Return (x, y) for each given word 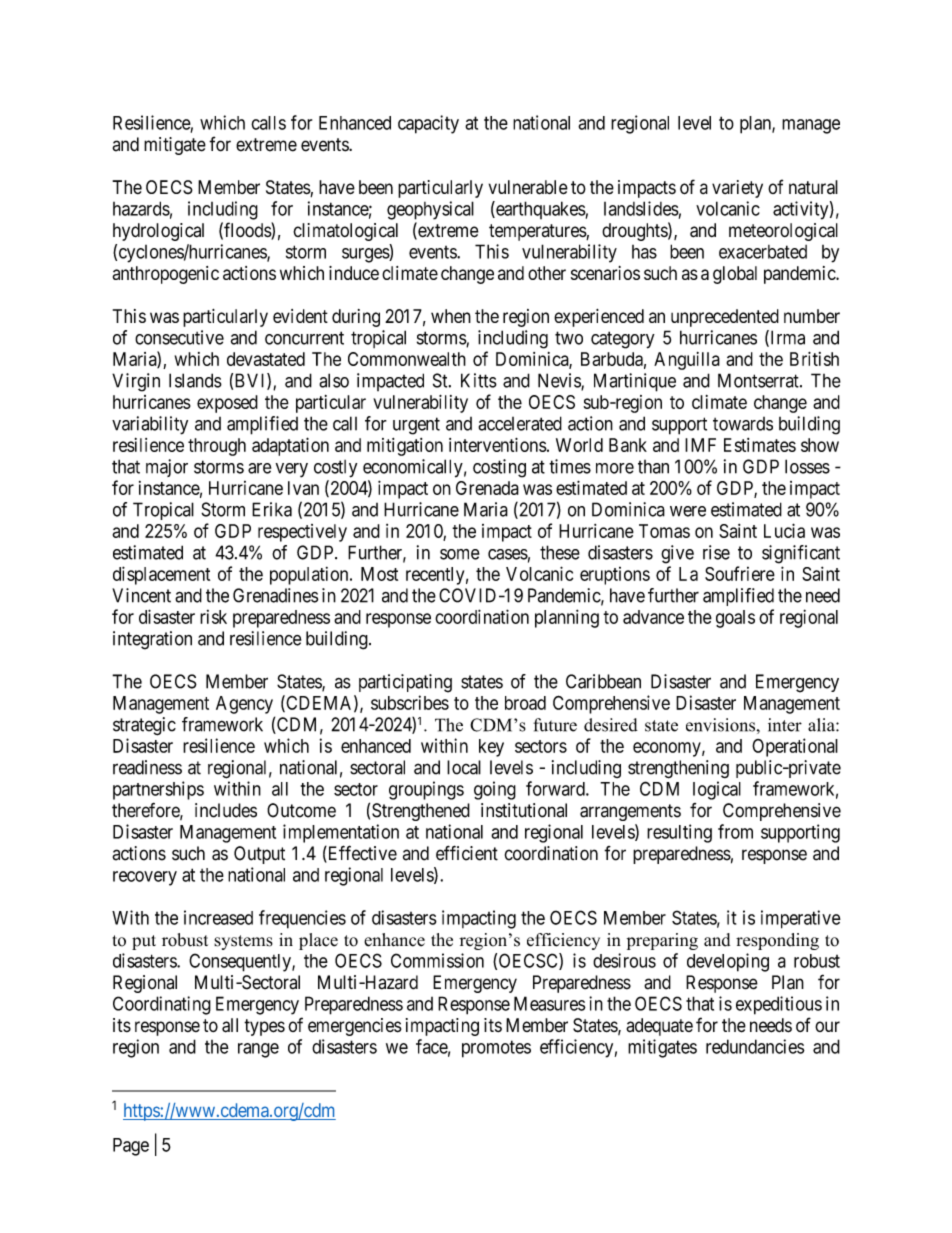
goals (735, 619)
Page (131, 1147)
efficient (467, 853)
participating (405, 683)
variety (737, 189)
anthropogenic (166, 275)
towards (743, 424)
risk (213, 617)
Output (259, 855)
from (735, 831)
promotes (496, 1049)
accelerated (520, 423)
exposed (227, 404)
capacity (428, 124)
